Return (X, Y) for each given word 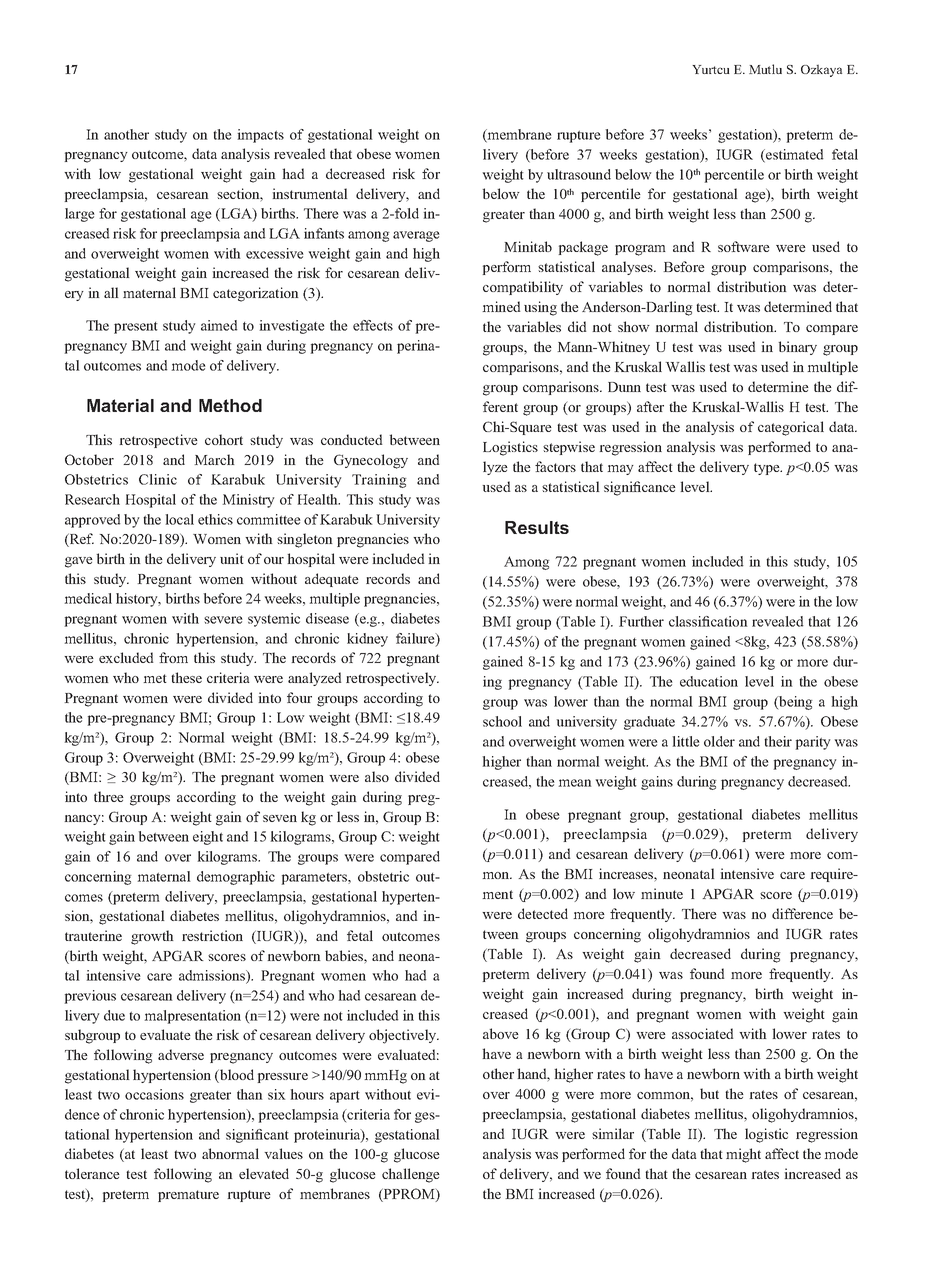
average (416, 236)
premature (188, 1196)
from (173, 657)
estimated (794, 155)
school (502, 721)
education (709, 681)
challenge (411, 1175)
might (743, 1155)
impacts (260, 136)
